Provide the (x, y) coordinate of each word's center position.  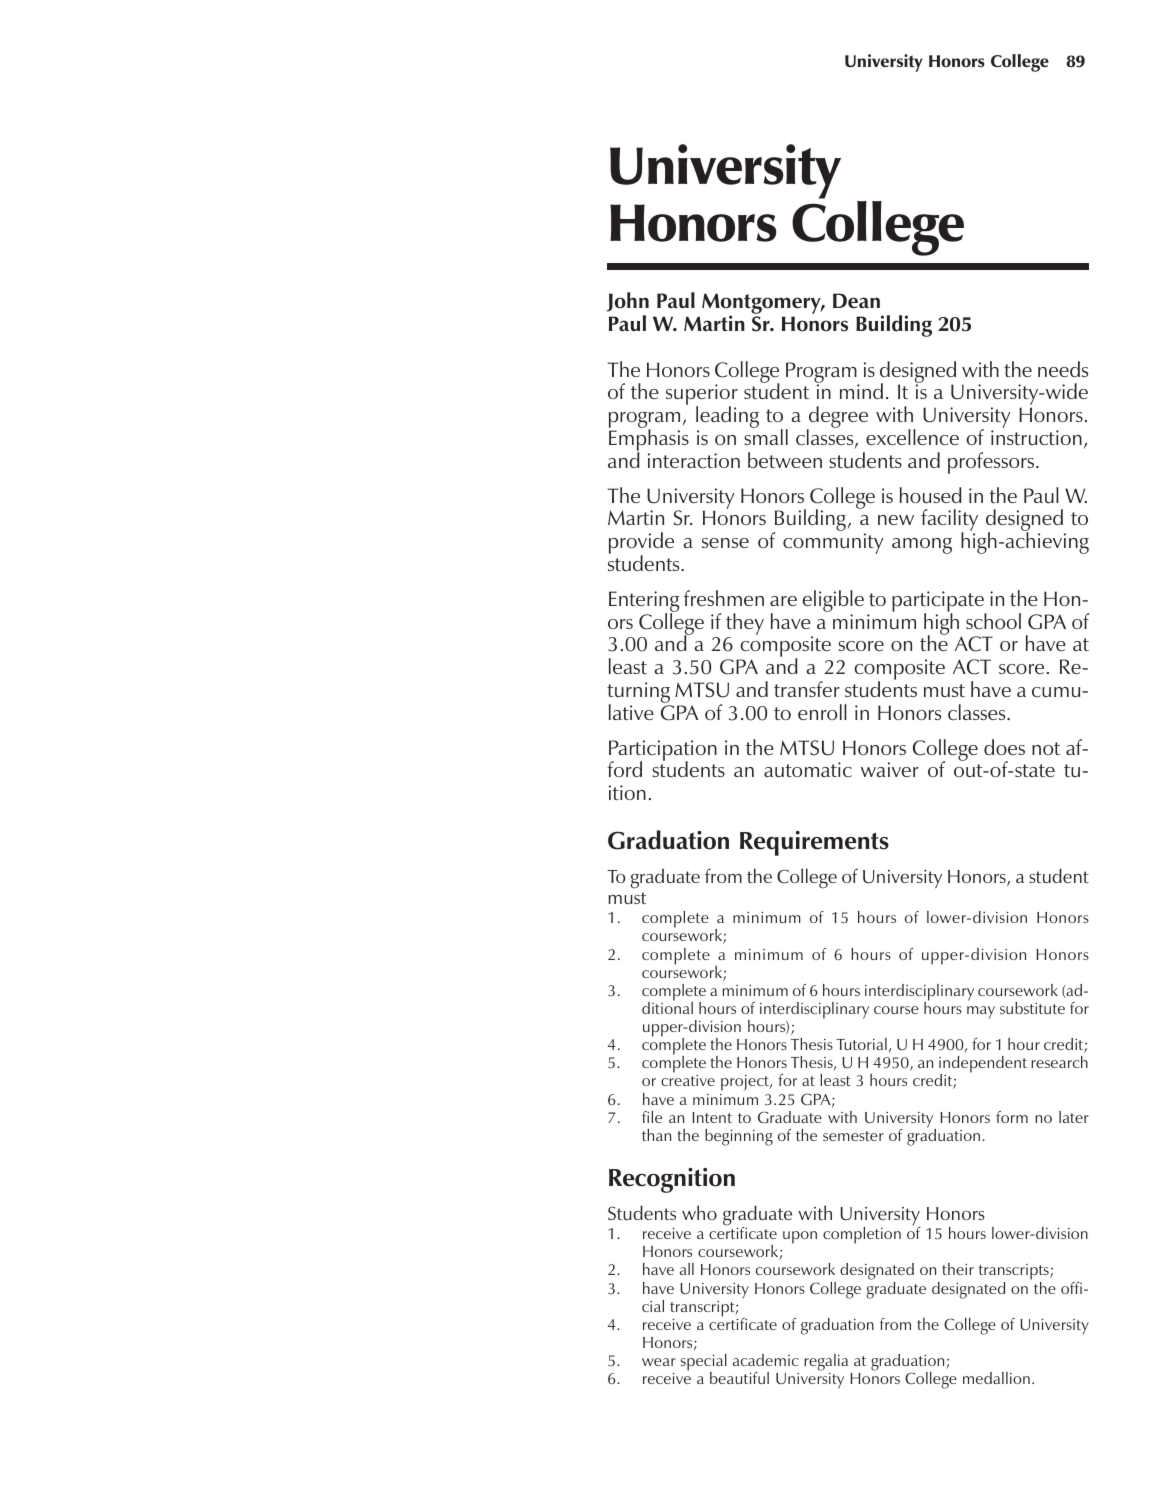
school (993, 621)
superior (702, 396)
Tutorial (861, 1044)
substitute (1032, 1008)
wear (659, 1362)
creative (688, 1080)
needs (1063, 369)
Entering (644, 602)
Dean (856, 301)
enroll (822, 712)
